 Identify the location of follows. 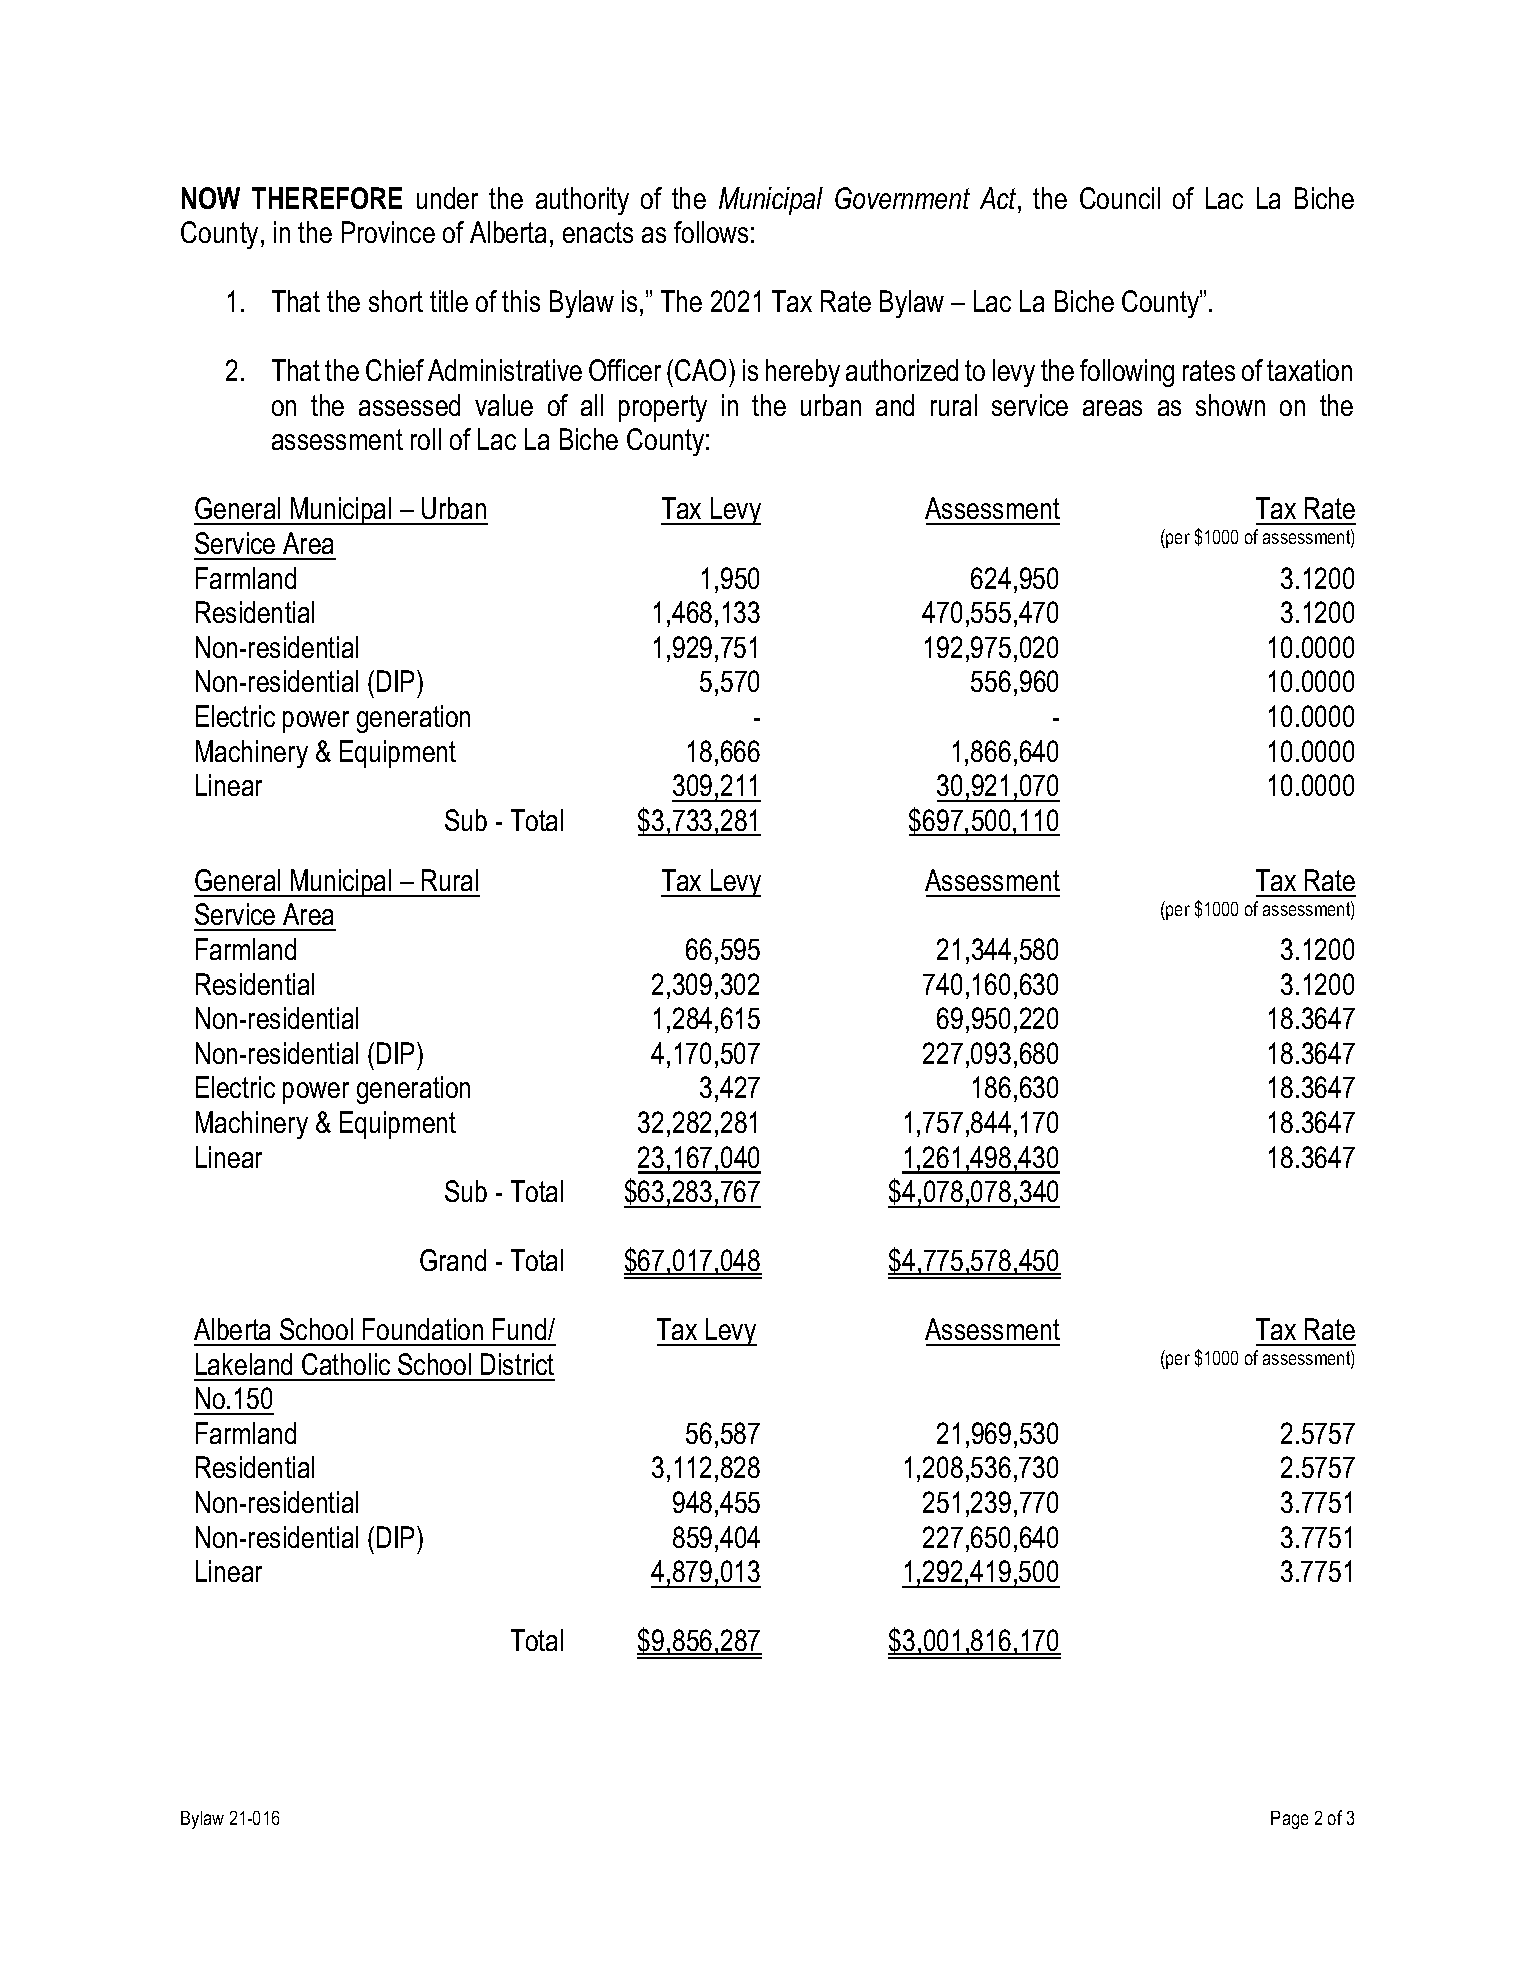
(711, 232).
